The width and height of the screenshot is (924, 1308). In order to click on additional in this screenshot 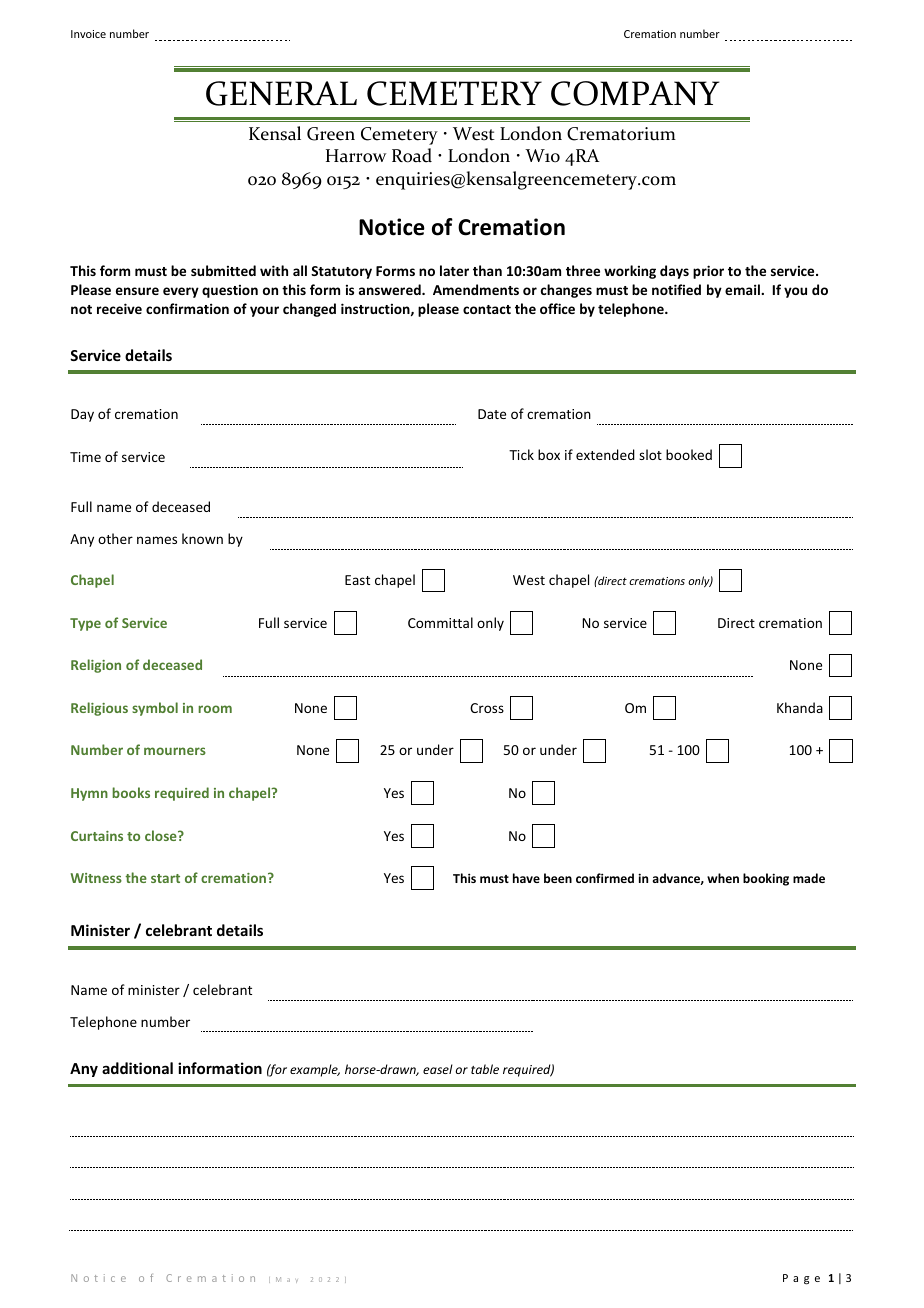, I will do `click(137, 1068)`.
